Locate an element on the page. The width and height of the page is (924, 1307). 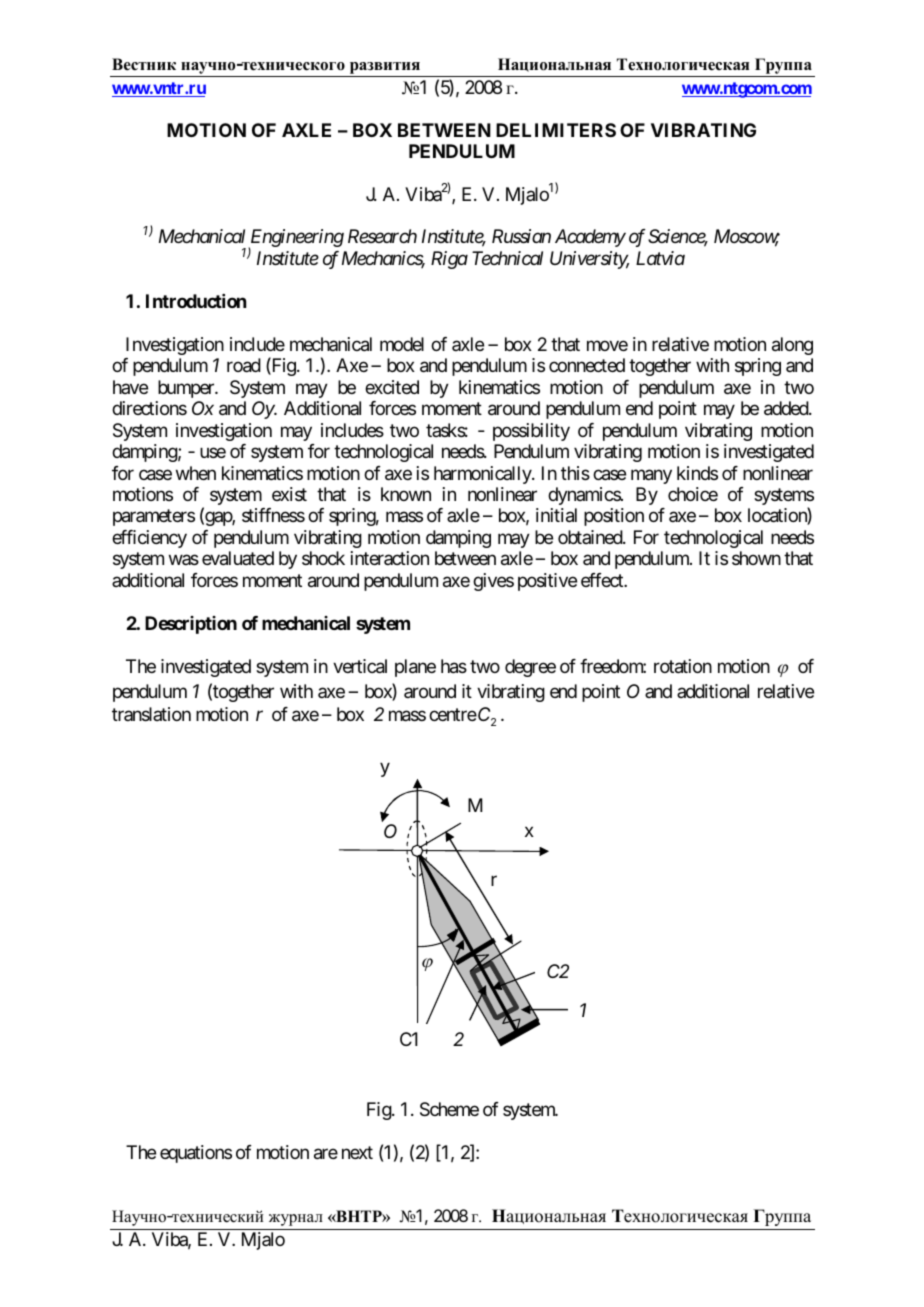
interaction is located at coordinates (390, 558).
